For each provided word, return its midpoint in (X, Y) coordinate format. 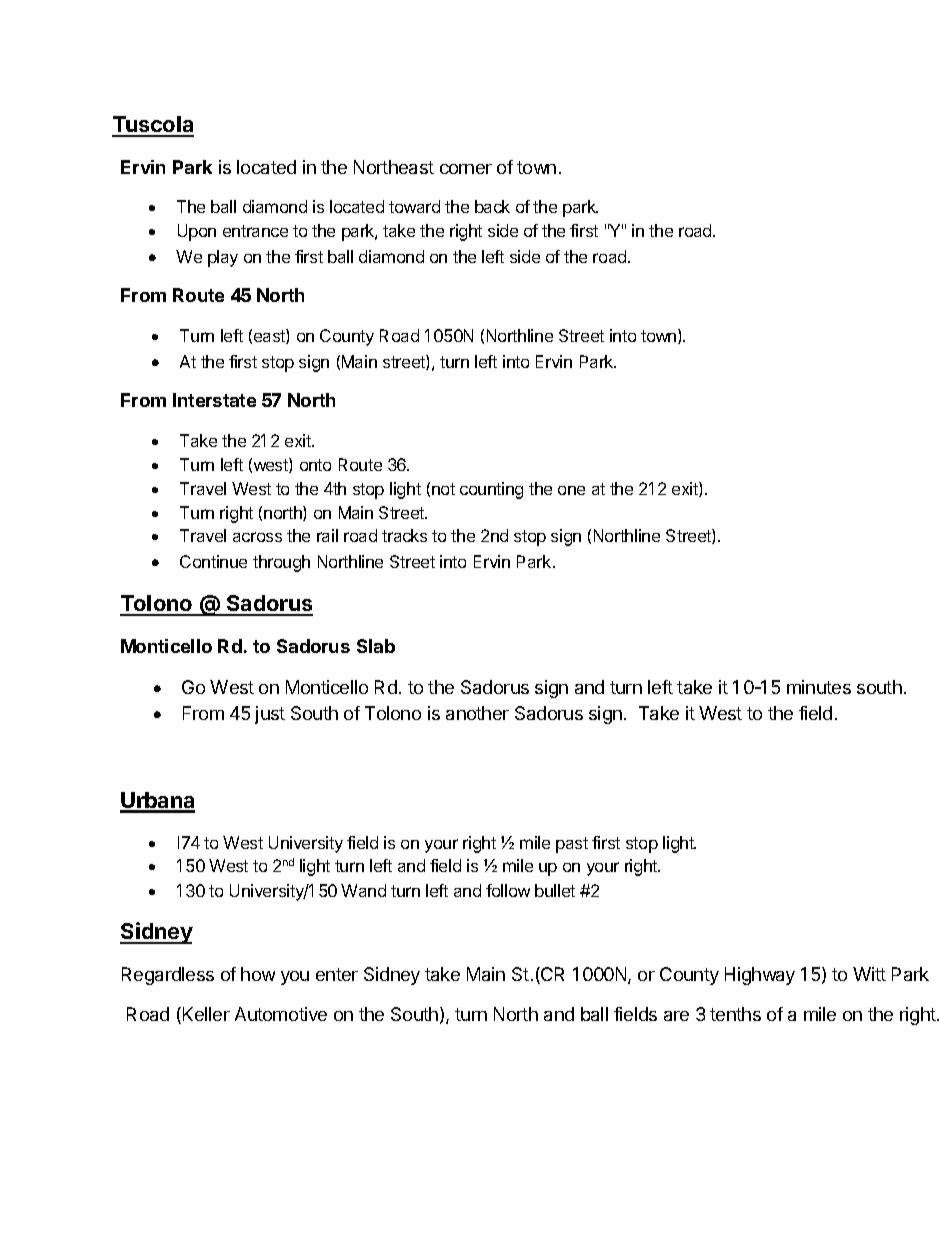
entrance (255, 231)
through (281, 563)
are (676, 1016)
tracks (404, 535)
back (492, 206)
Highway (760, 976)
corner (466, 169)
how (258, 974)
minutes (819, 687)
